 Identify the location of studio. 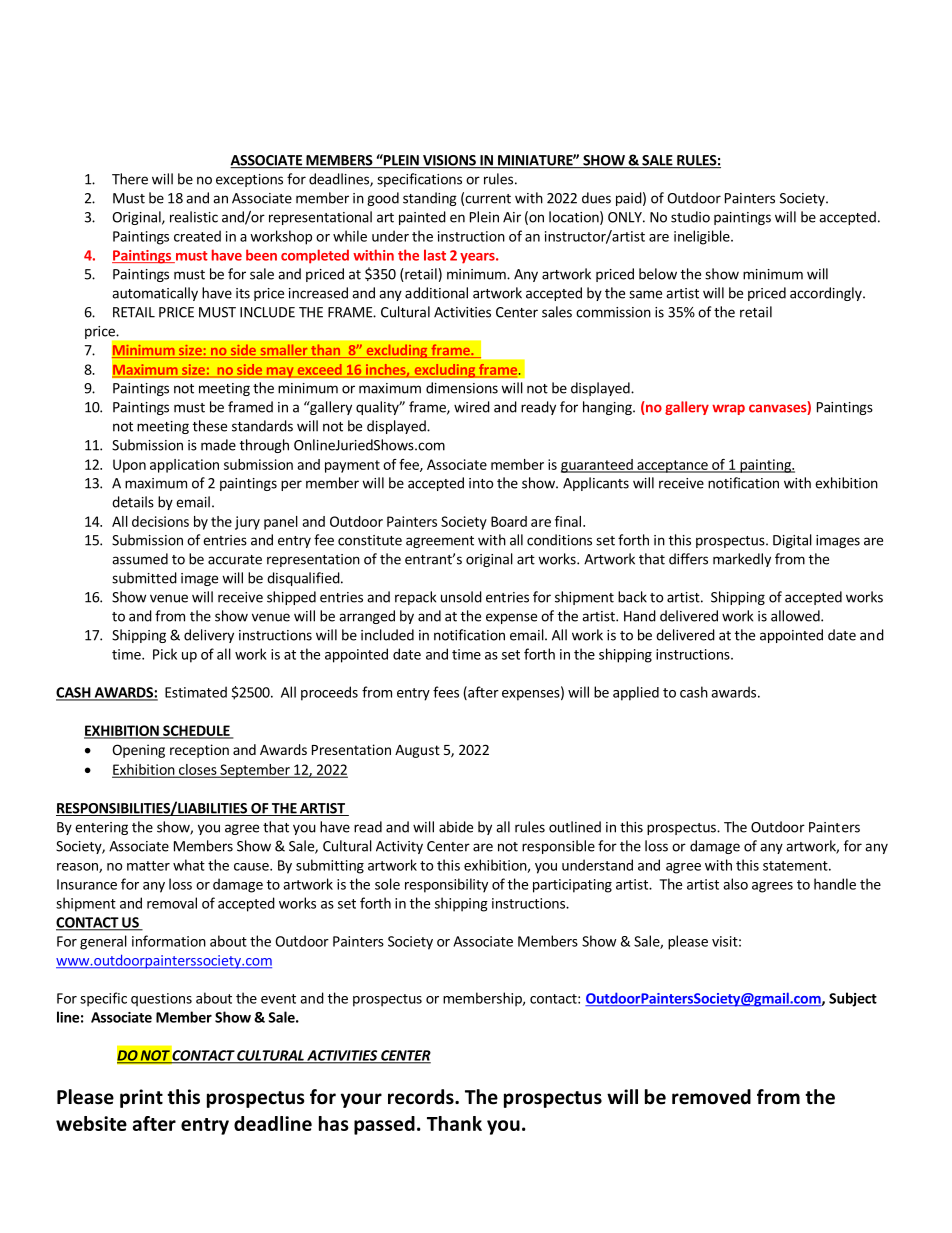
(690, 217).
